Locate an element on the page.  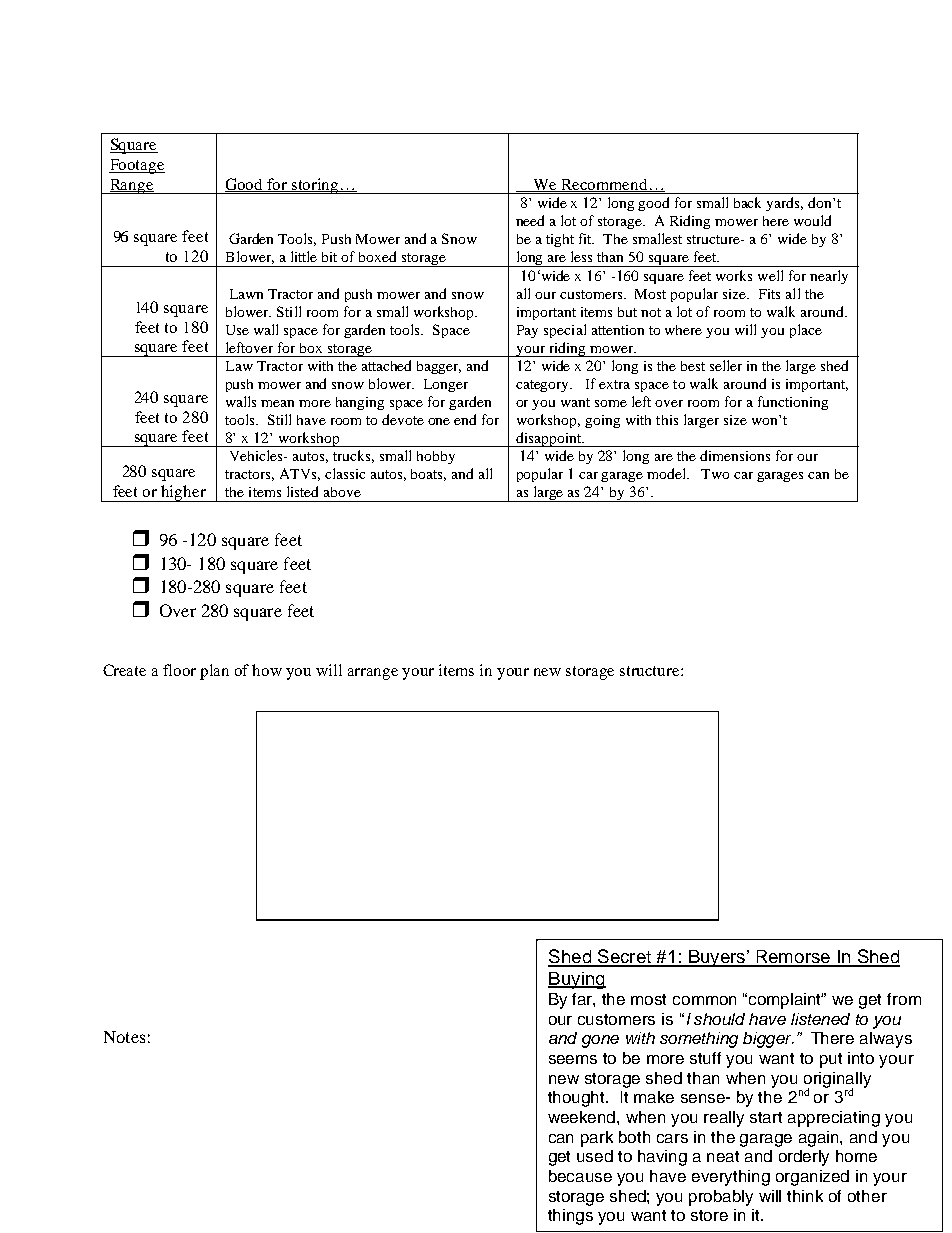
Notes is located at coordinates (124, 1037).
